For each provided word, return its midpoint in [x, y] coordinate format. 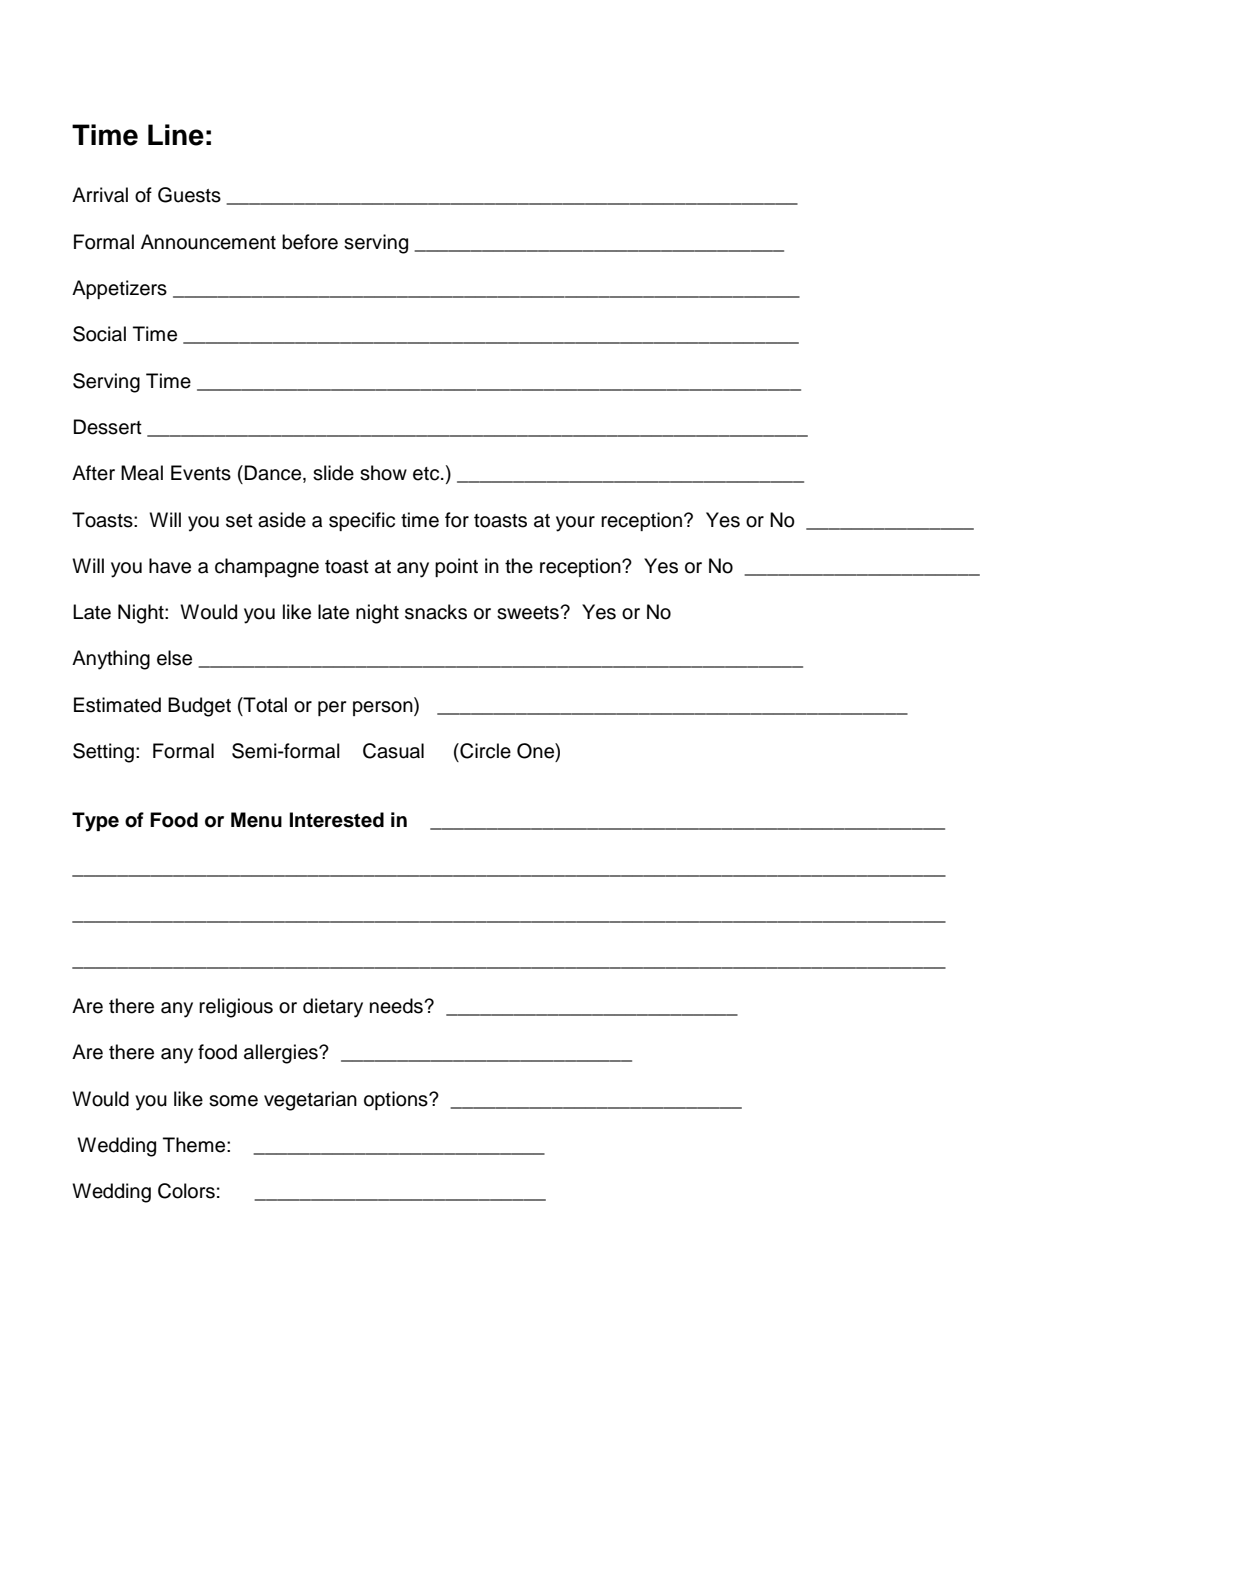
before [310, 242]
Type [95, 822]
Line [176, 135]
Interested [337, 820]
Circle [484, 751]
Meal [142, 473]
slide [333, 473]
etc [427, 474]
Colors [186, 1191]
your [575, 524]
